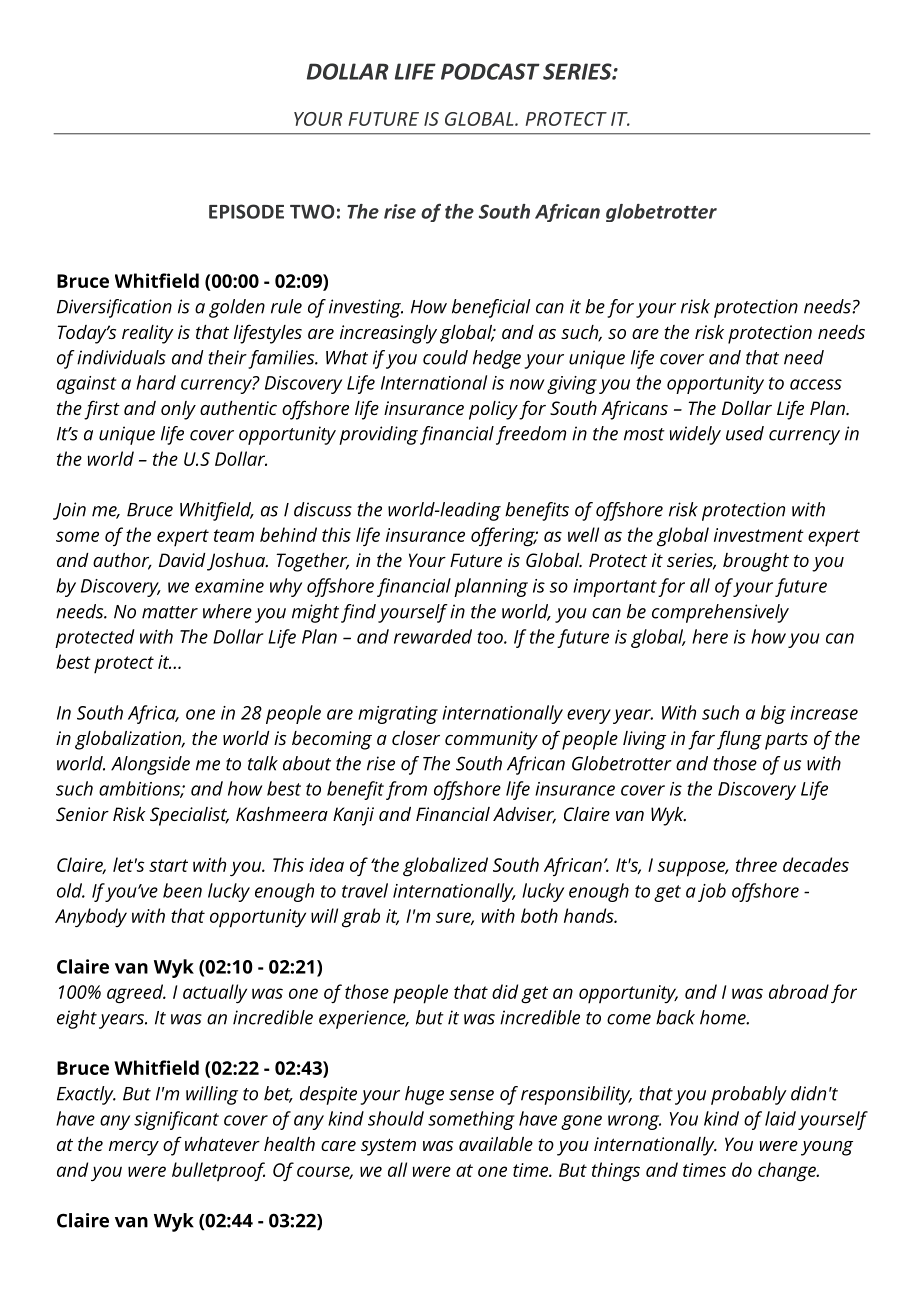 The height and width of the image is (1308, 924). I want to click on beneficial, so click(491, 308).
